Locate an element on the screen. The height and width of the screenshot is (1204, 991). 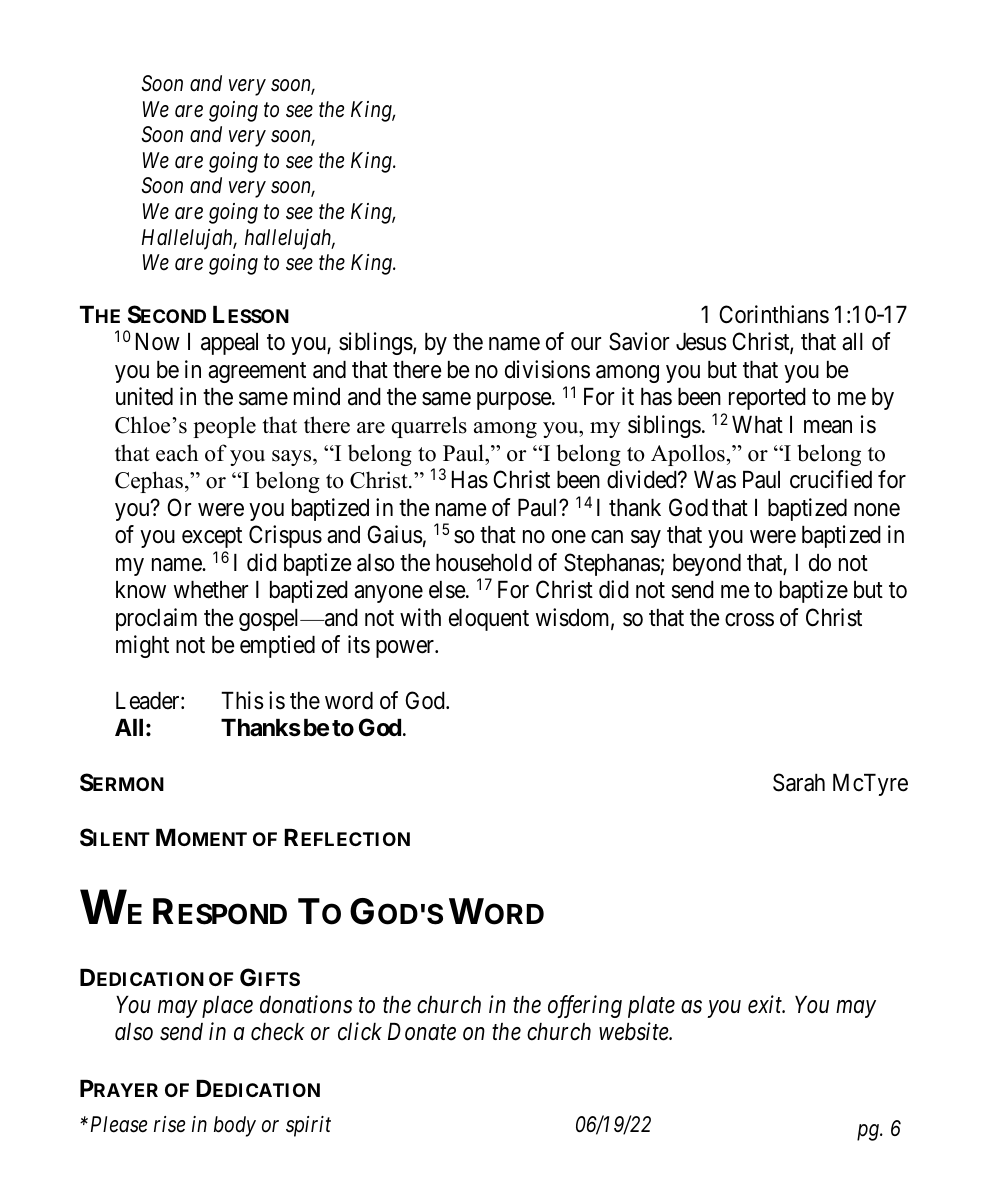
divisions is located at coordinates (547, 369).
